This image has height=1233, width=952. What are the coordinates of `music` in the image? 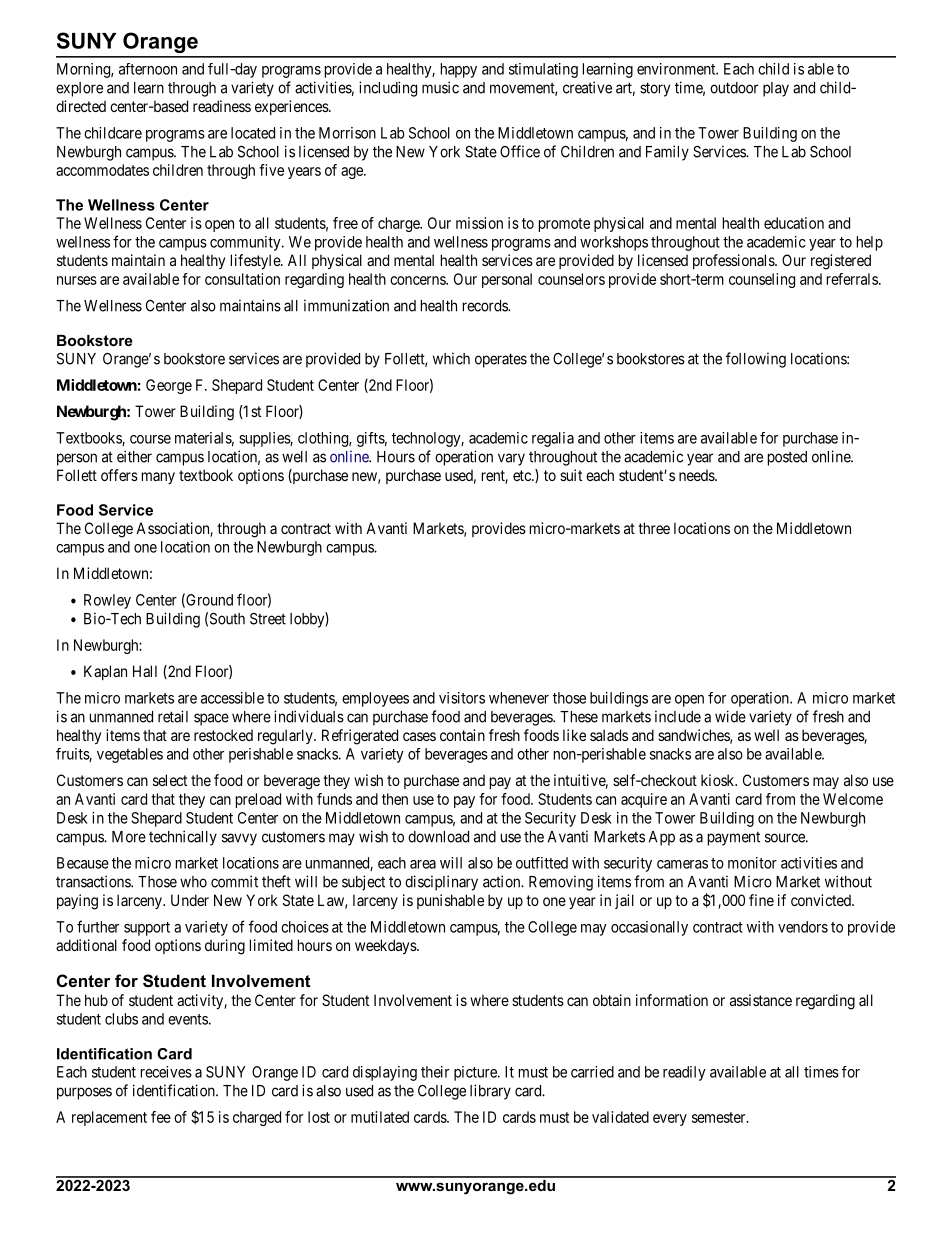 It's located at (440, 87).
